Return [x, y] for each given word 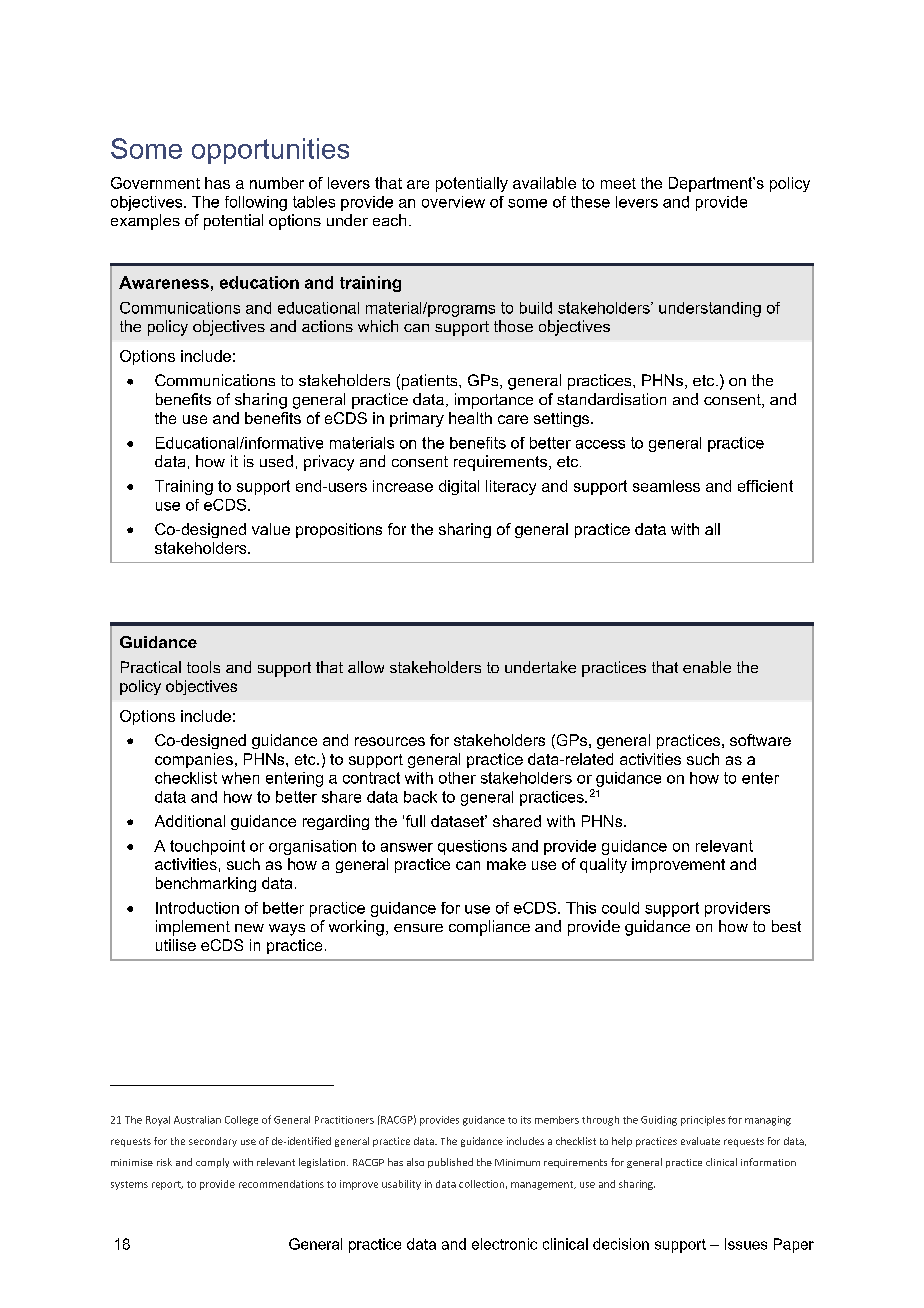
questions [472, 847]
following [256, 203]
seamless [666, 486]
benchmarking [206, 884]
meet [618, 183]
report [167, 1185]
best [786, 926]
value [271, 529]
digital [459, 487]
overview [453, 202]
